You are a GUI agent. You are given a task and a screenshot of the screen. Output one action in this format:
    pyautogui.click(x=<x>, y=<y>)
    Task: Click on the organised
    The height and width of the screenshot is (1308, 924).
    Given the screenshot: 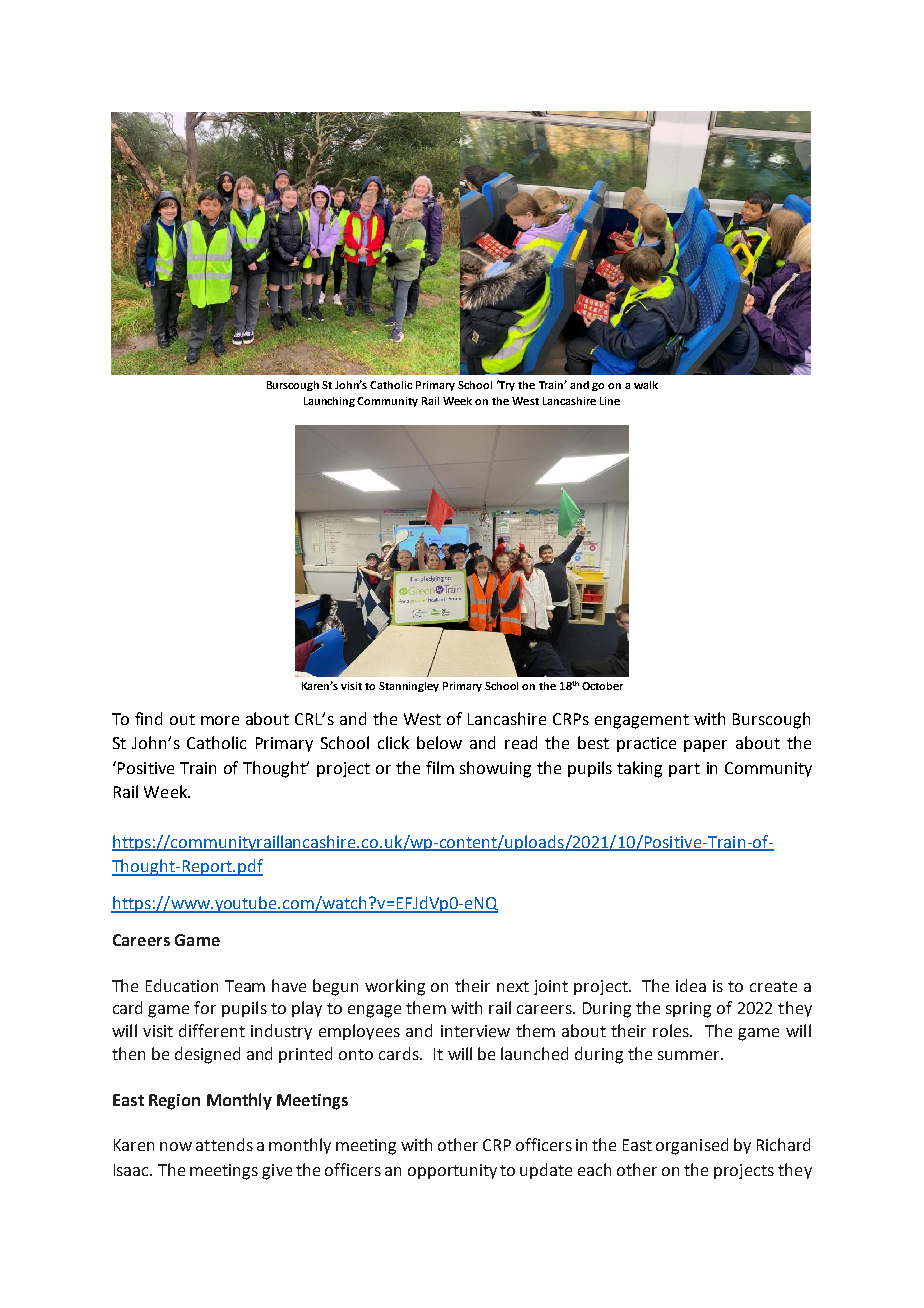 What is the action you would take?
    pyautogui.click(x=692, y=1146)
